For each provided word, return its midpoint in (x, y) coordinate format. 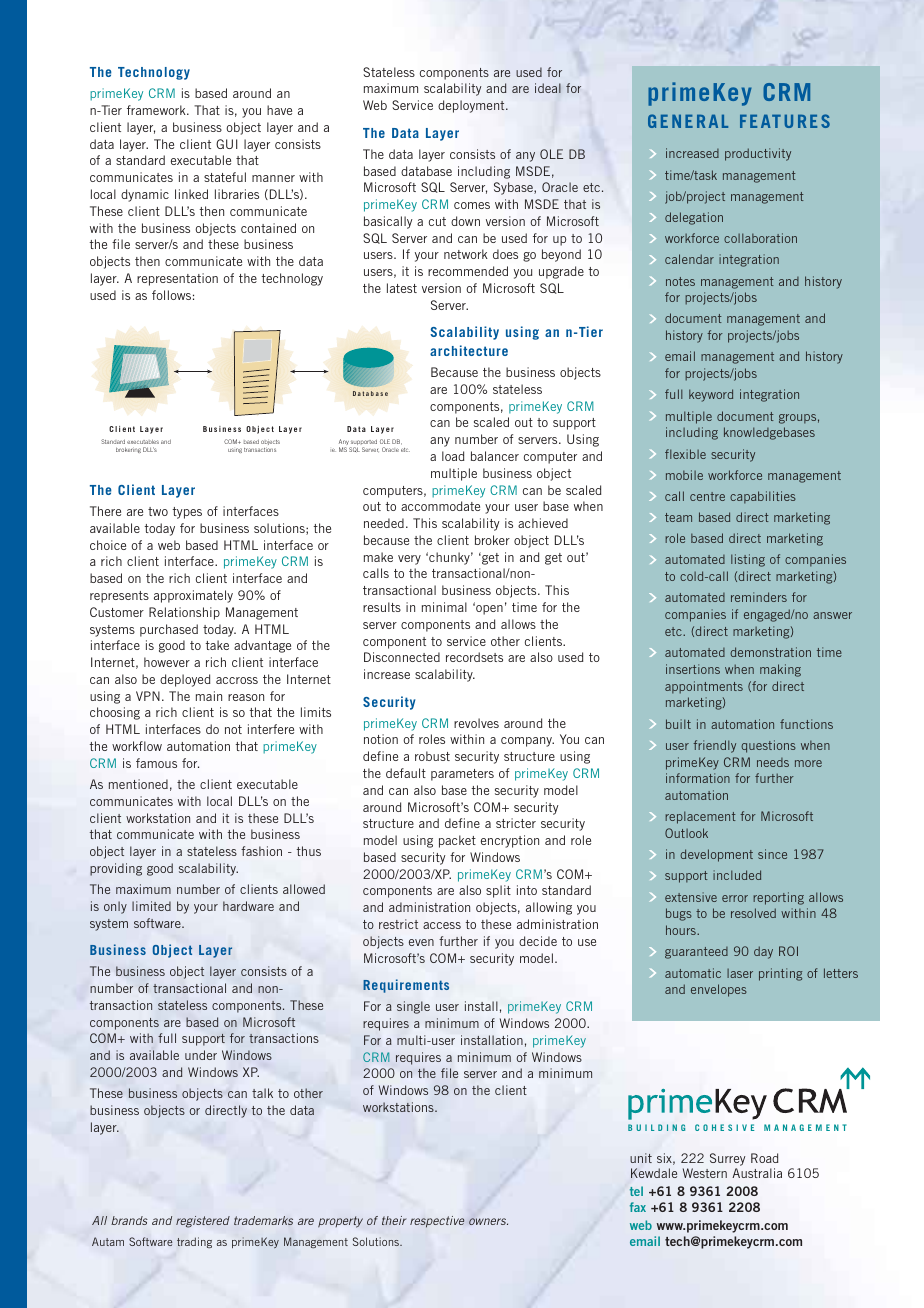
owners (488, 1221)
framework (157, 110)
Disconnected (402, 657)
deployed (185, 680)
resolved (753, 913)
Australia (757, 1173)
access (442, 925)
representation (177, 279)
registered (203, 1222)
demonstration (770, 652)
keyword (711, 395)
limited (151, 906)
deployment (472, 106)
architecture (469, 350)
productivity (758, 154)
